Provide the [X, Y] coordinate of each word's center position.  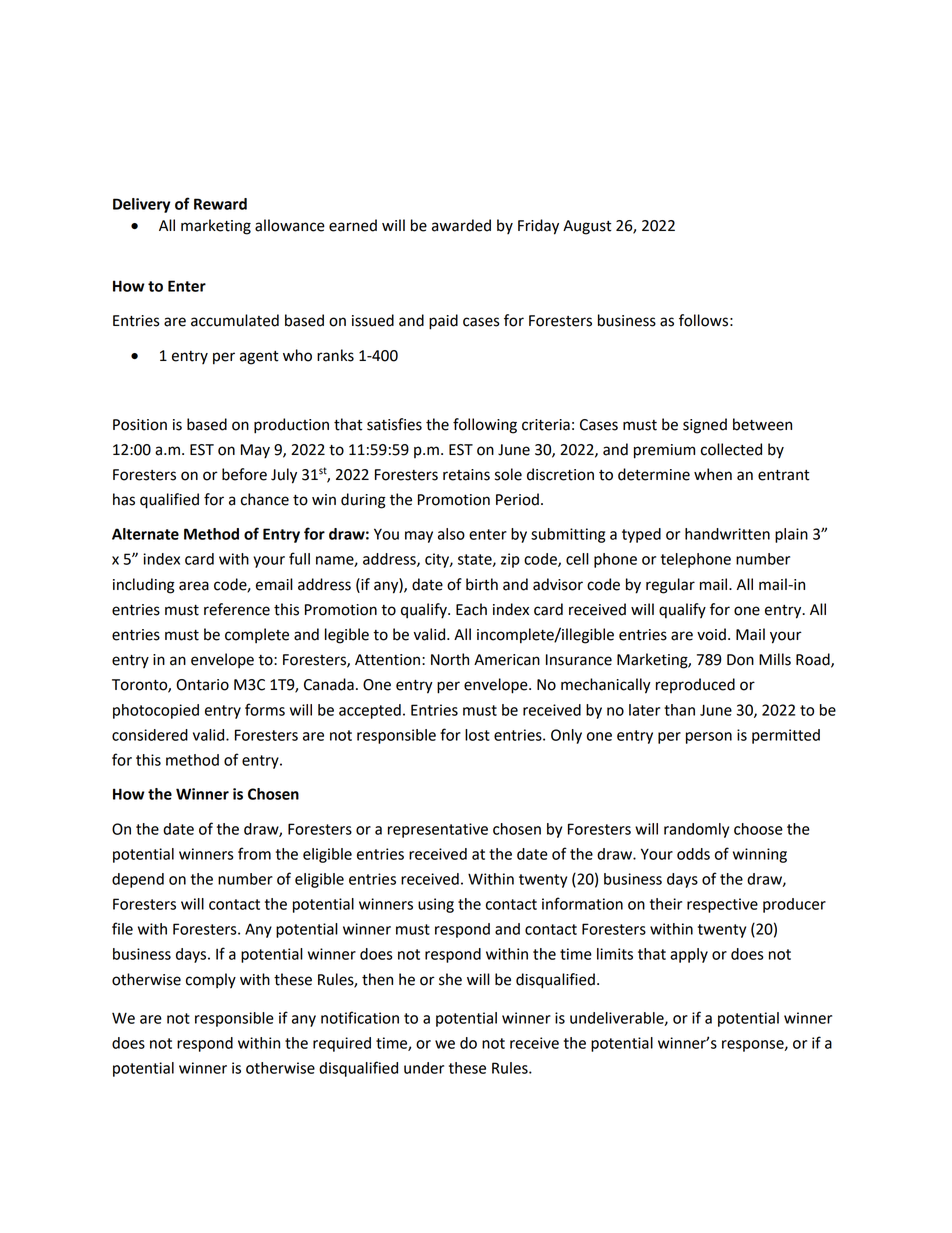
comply [211, 981]
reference [237, 609]
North [450, 659]
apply [689, 955]
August [587, 227]
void [711, 634]
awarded [461, 225]
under [424, 1068]
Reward [220, 204]
